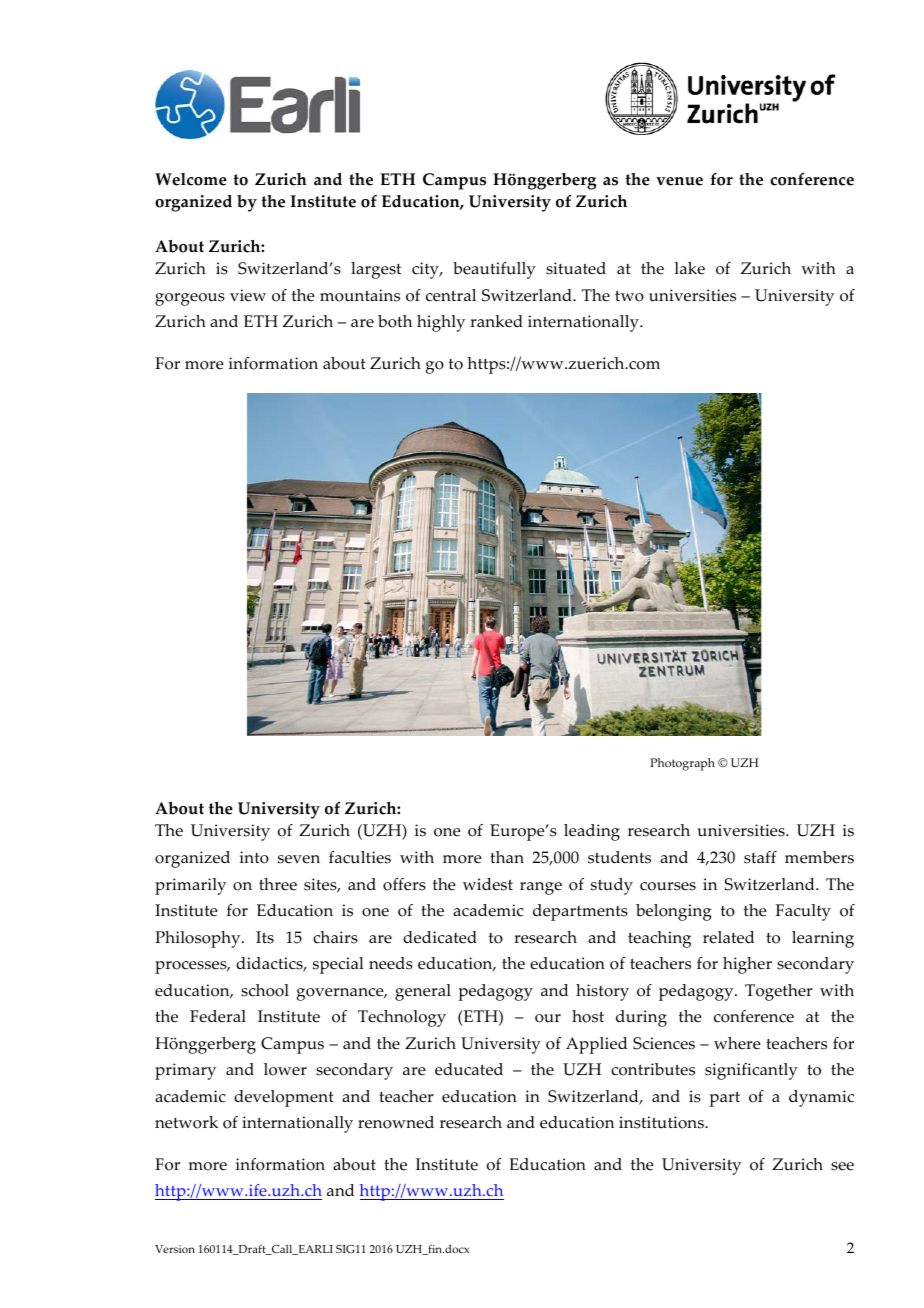 The height and width of the image is (1308, 924). Describe the element at coordinates (175, 1249) in the image. I see `Version` at that location.
